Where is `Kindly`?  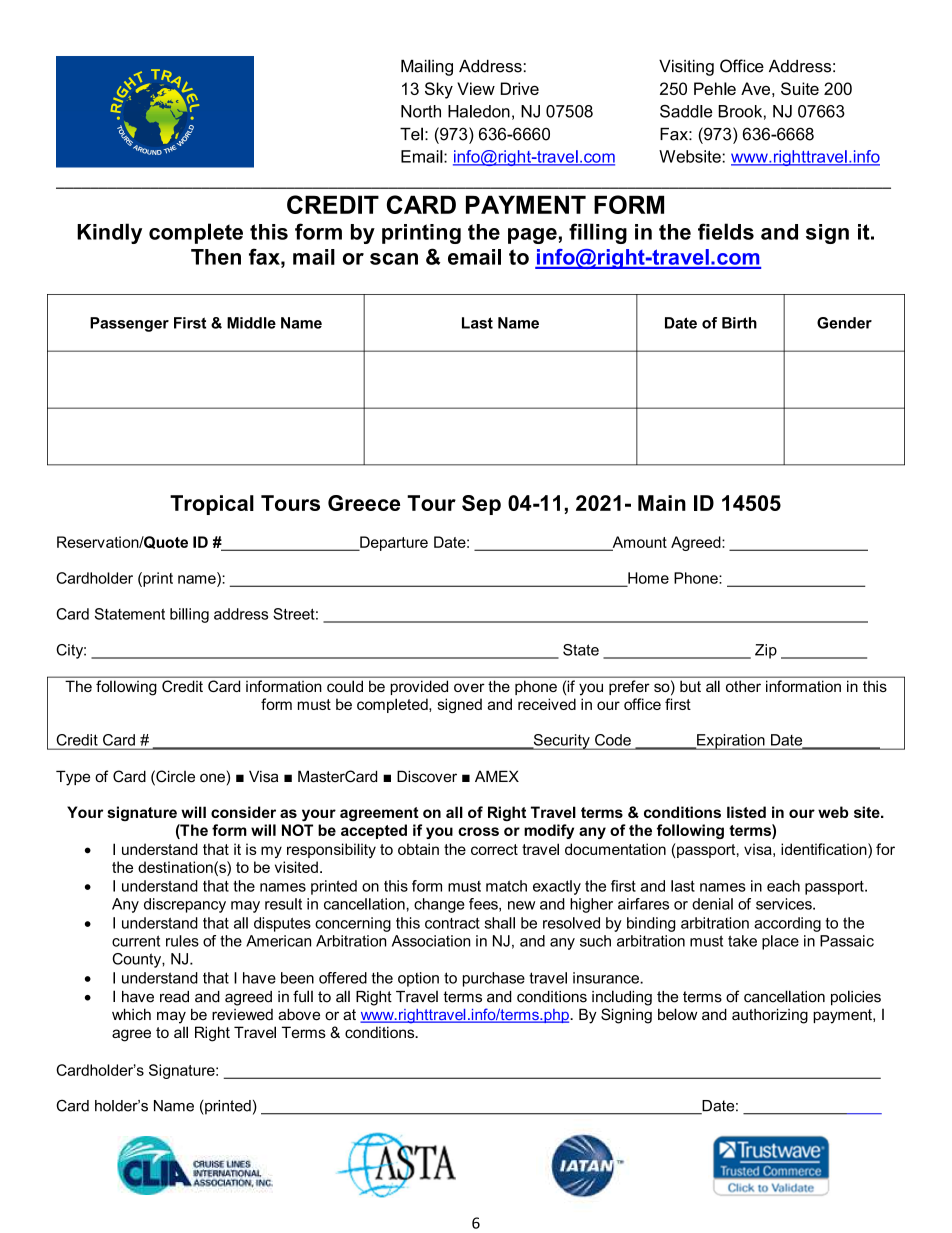
Kindly is located at coordinates (109, 233).
